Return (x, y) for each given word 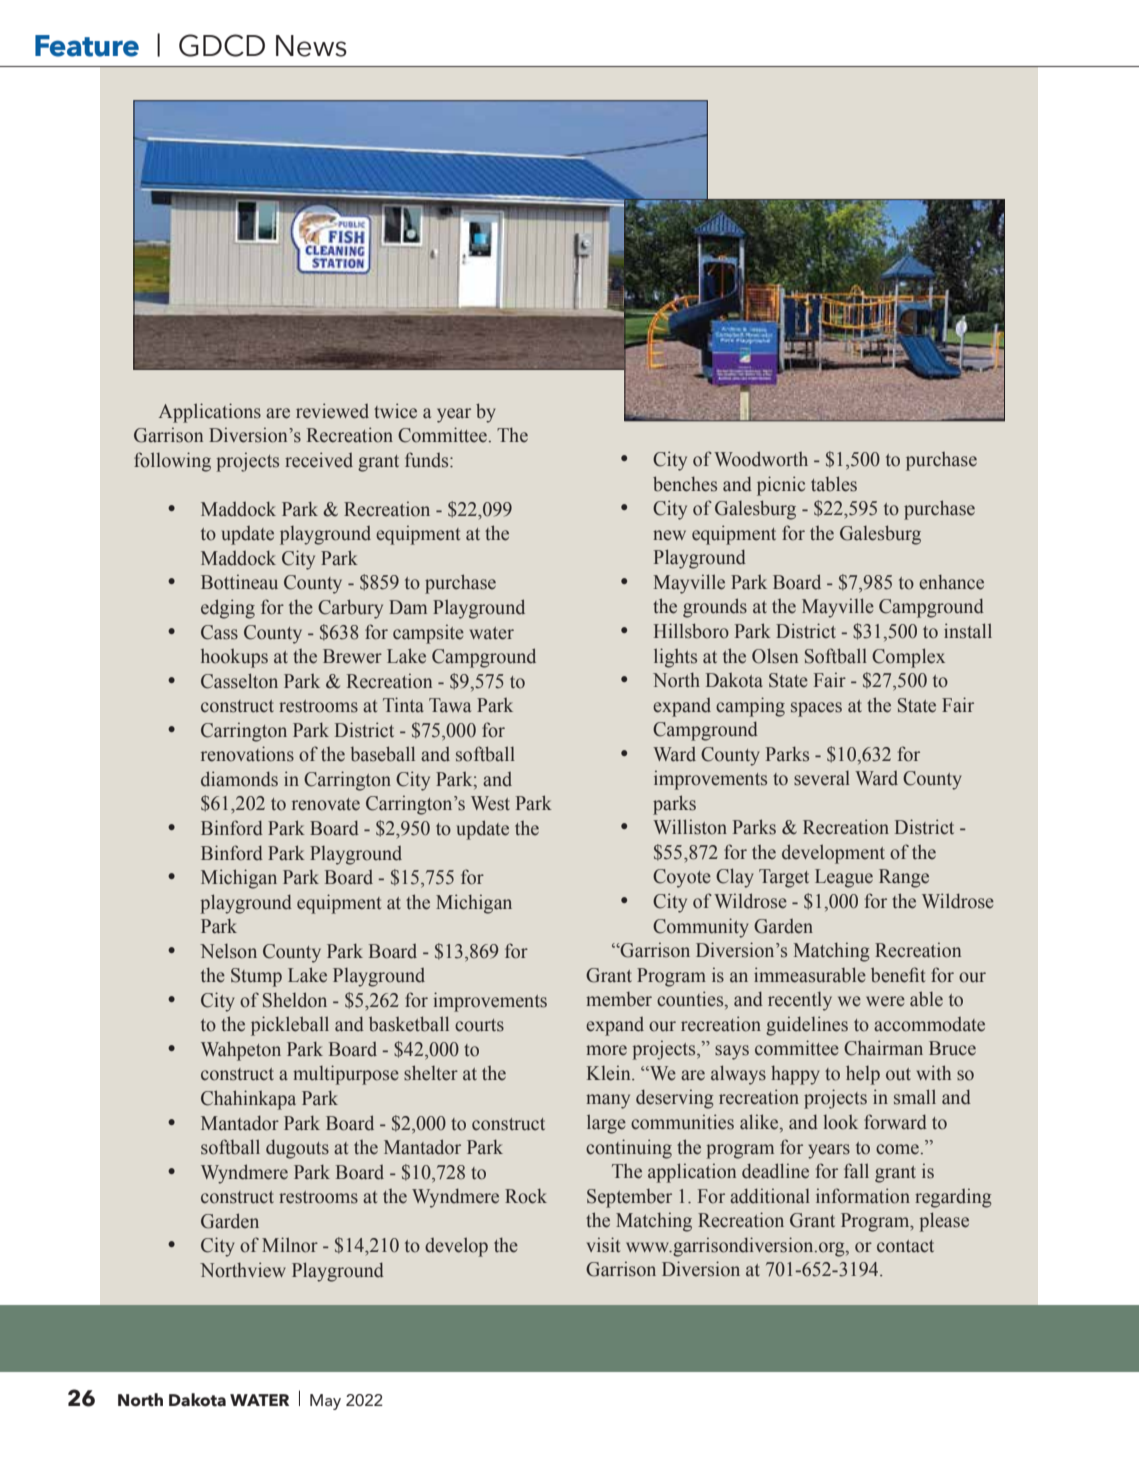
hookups (234, 658)
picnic (781, 486)
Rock (526, 1196)
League (844, 878)
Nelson (228, 951)
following (172, 462)
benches (685, 484)
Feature (87, 46)
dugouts (297, 1149)
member (619, 999)
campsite (428, 634)
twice (395, 411)
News (311, 46)
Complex (908, 658)
